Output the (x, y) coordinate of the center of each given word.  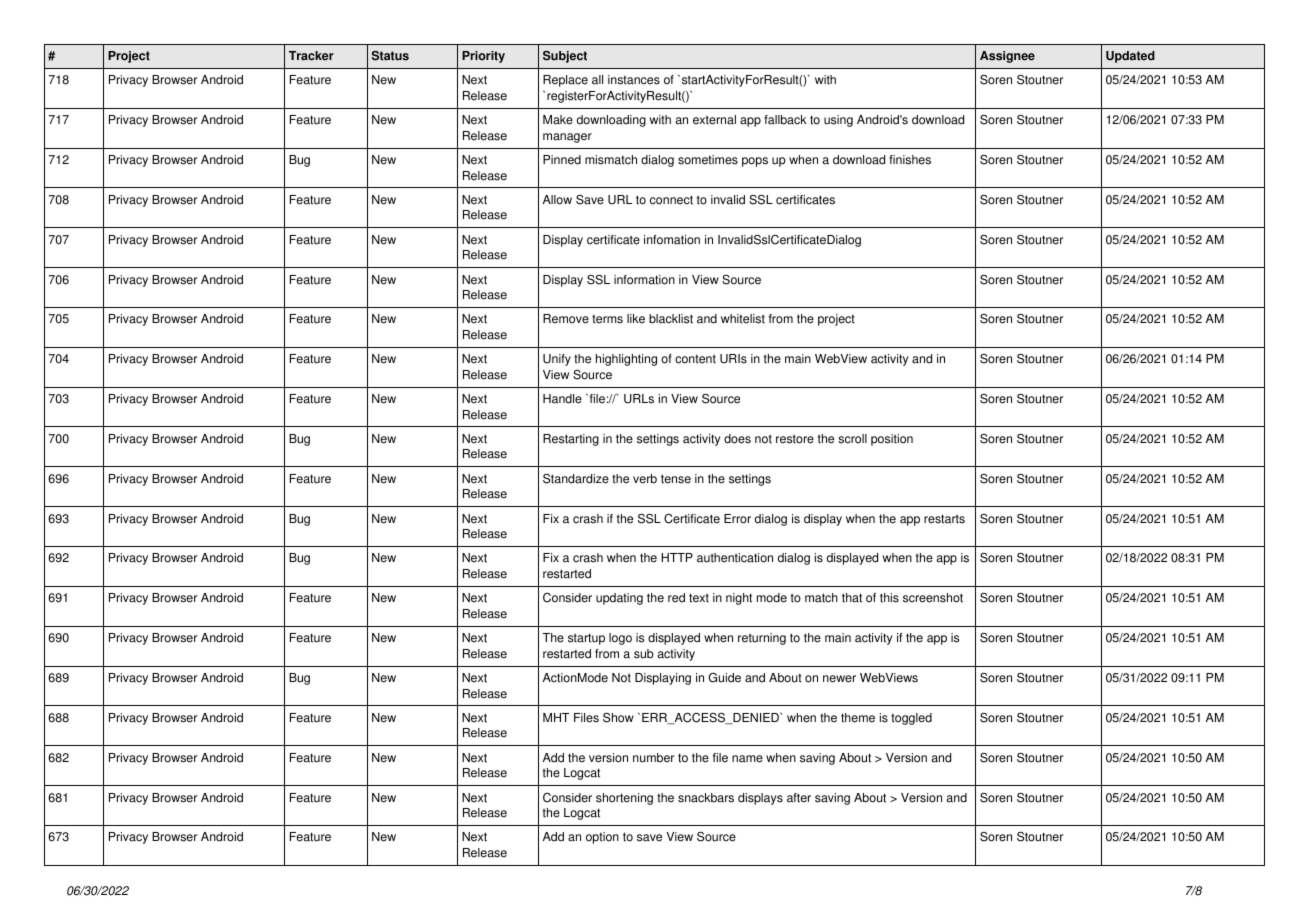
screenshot (933, 598)
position (892, 440)
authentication (735, 558)
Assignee (1007, 57)
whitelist (743, 319)
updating (619, 599)
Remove (566, 319)
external (714, 120)
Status (390, 56)
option (602, 838)
